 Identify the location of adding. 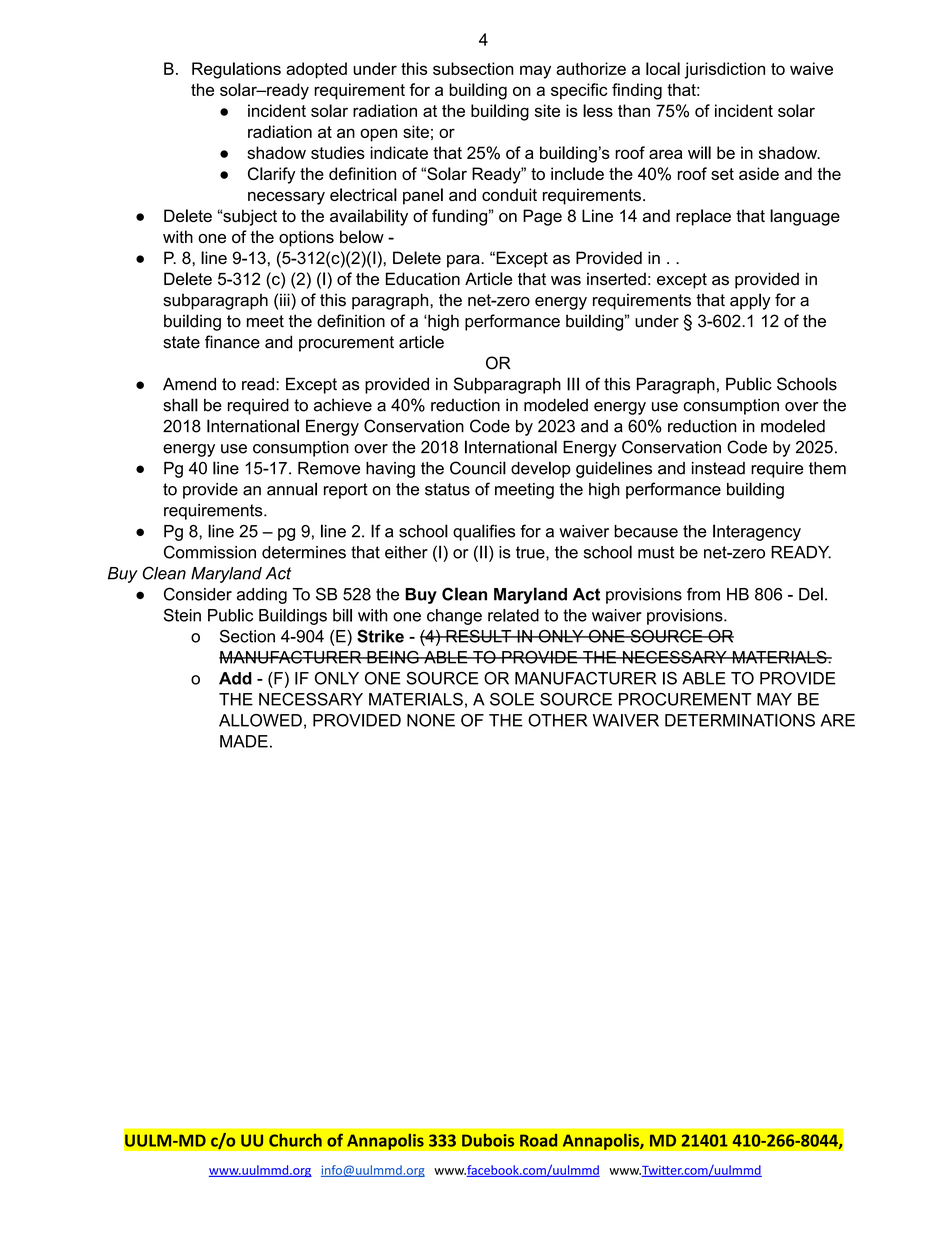
(262, 596).
